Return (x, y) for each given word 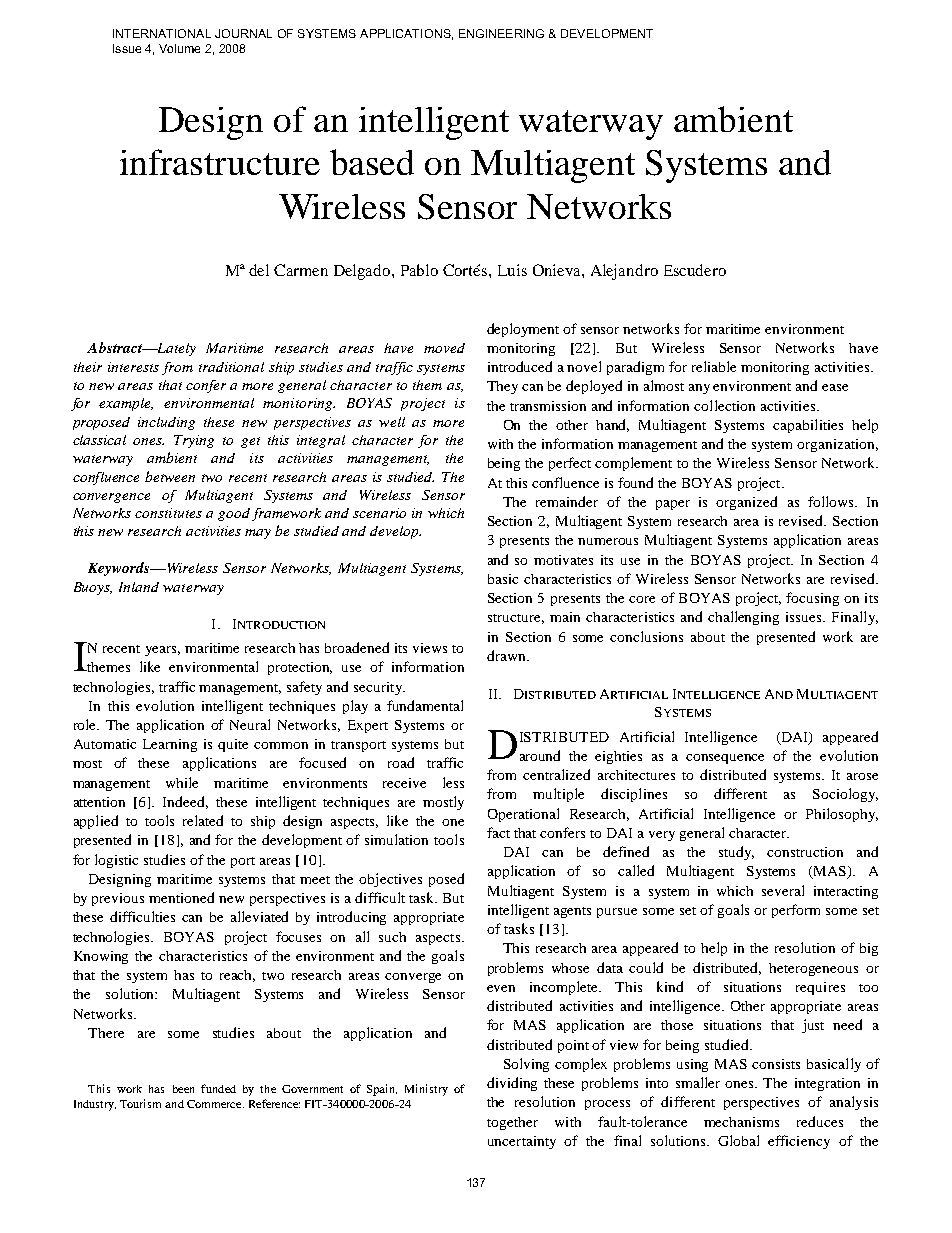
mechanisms (741, 1122)
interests (133, 367)
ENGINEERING (501, 33)
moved (444, 348)
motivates (563, 560)
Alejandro (624, 272)
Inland (139, 587)
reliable (714, 366)
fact (498, 832)
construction (805, 852)
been (183, 1089)
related (203, 820)
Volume (179, 48)
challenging (743, 618)
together (512, 1123)
